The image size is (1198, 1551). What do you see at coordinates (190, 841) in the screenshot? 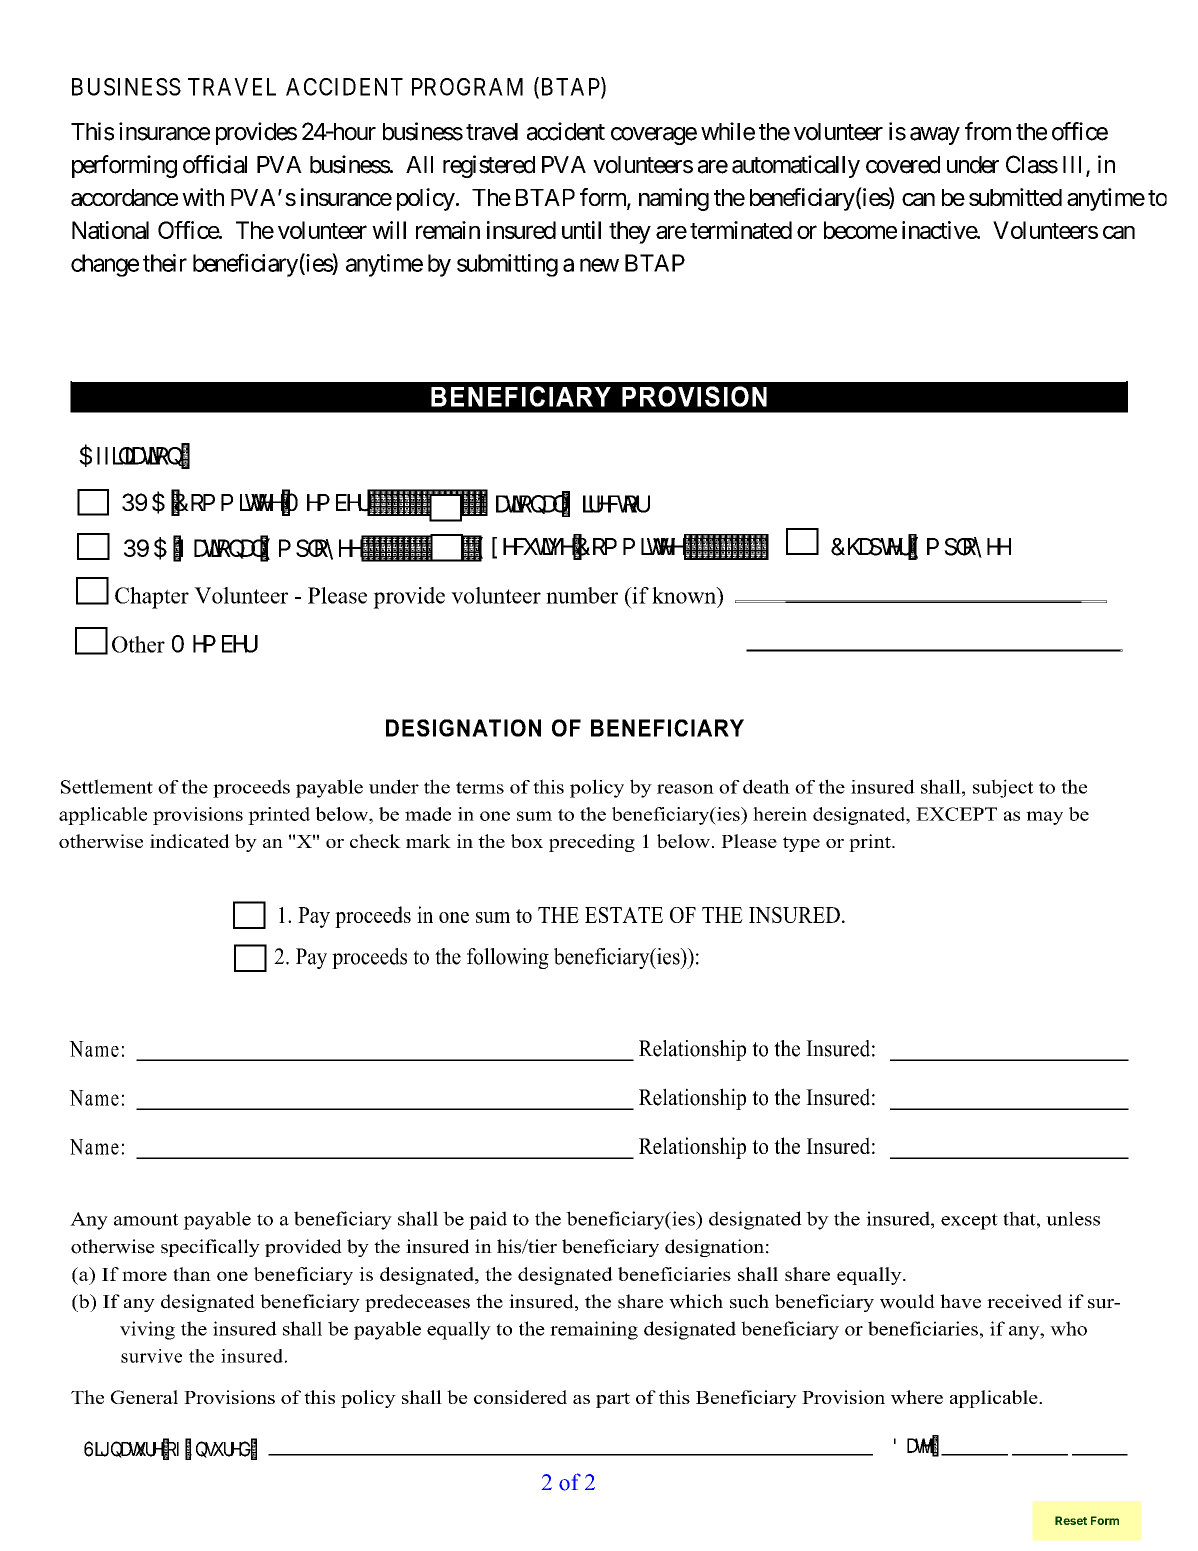
I see `indicated` at bounding box center [190, 841].
